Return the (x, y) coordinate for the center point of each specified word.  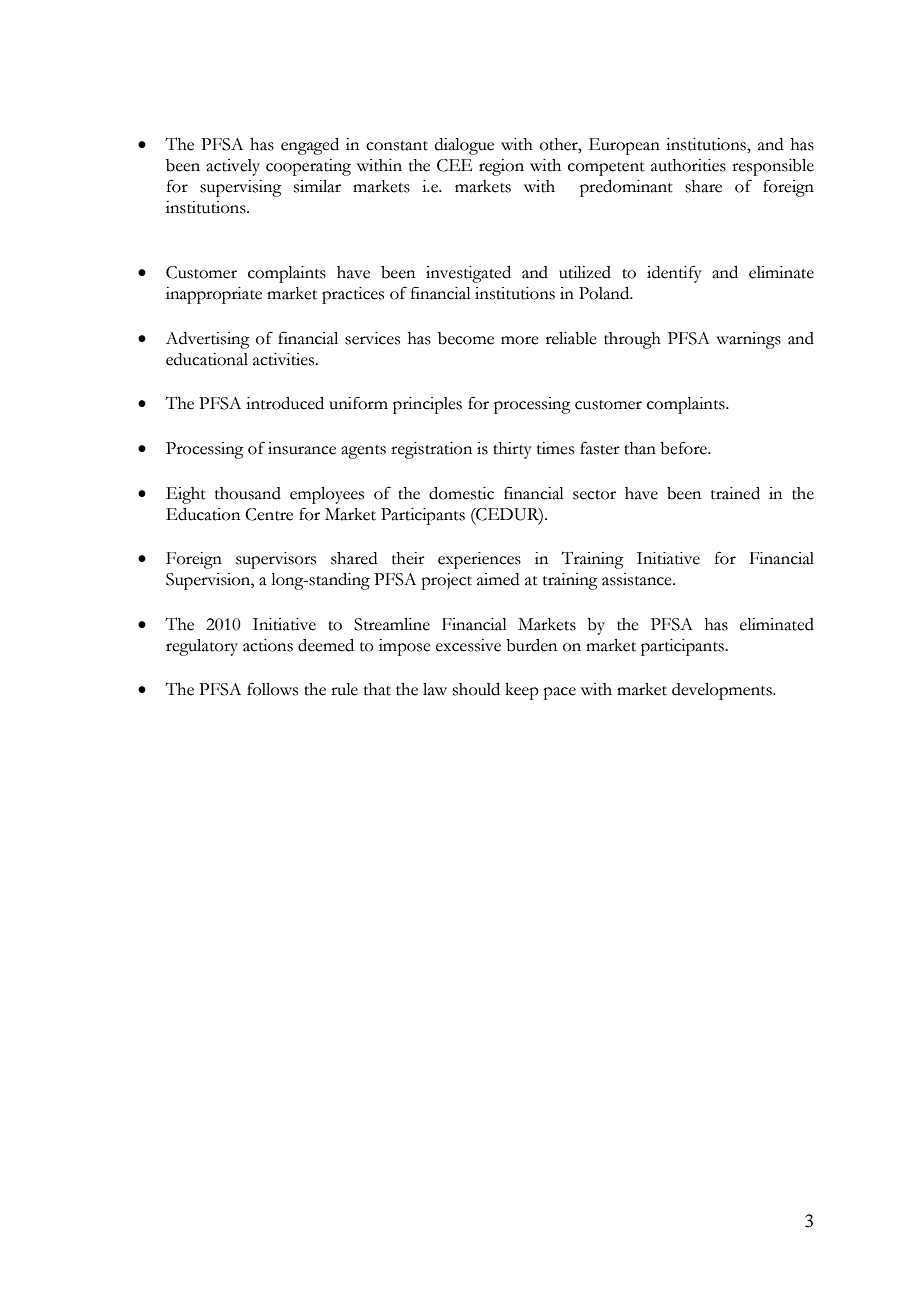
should (476, 689)
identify (674, 274)
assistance (638, 579)
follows (272, 689)
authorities (688, 165)
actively (233, 167)
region (501, 167)
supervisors (276, 560)
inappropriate (214, 295)
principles (427, 405)
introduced (285, 403)
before (684, 448)
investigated (468, 274)
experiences (479, 560)
